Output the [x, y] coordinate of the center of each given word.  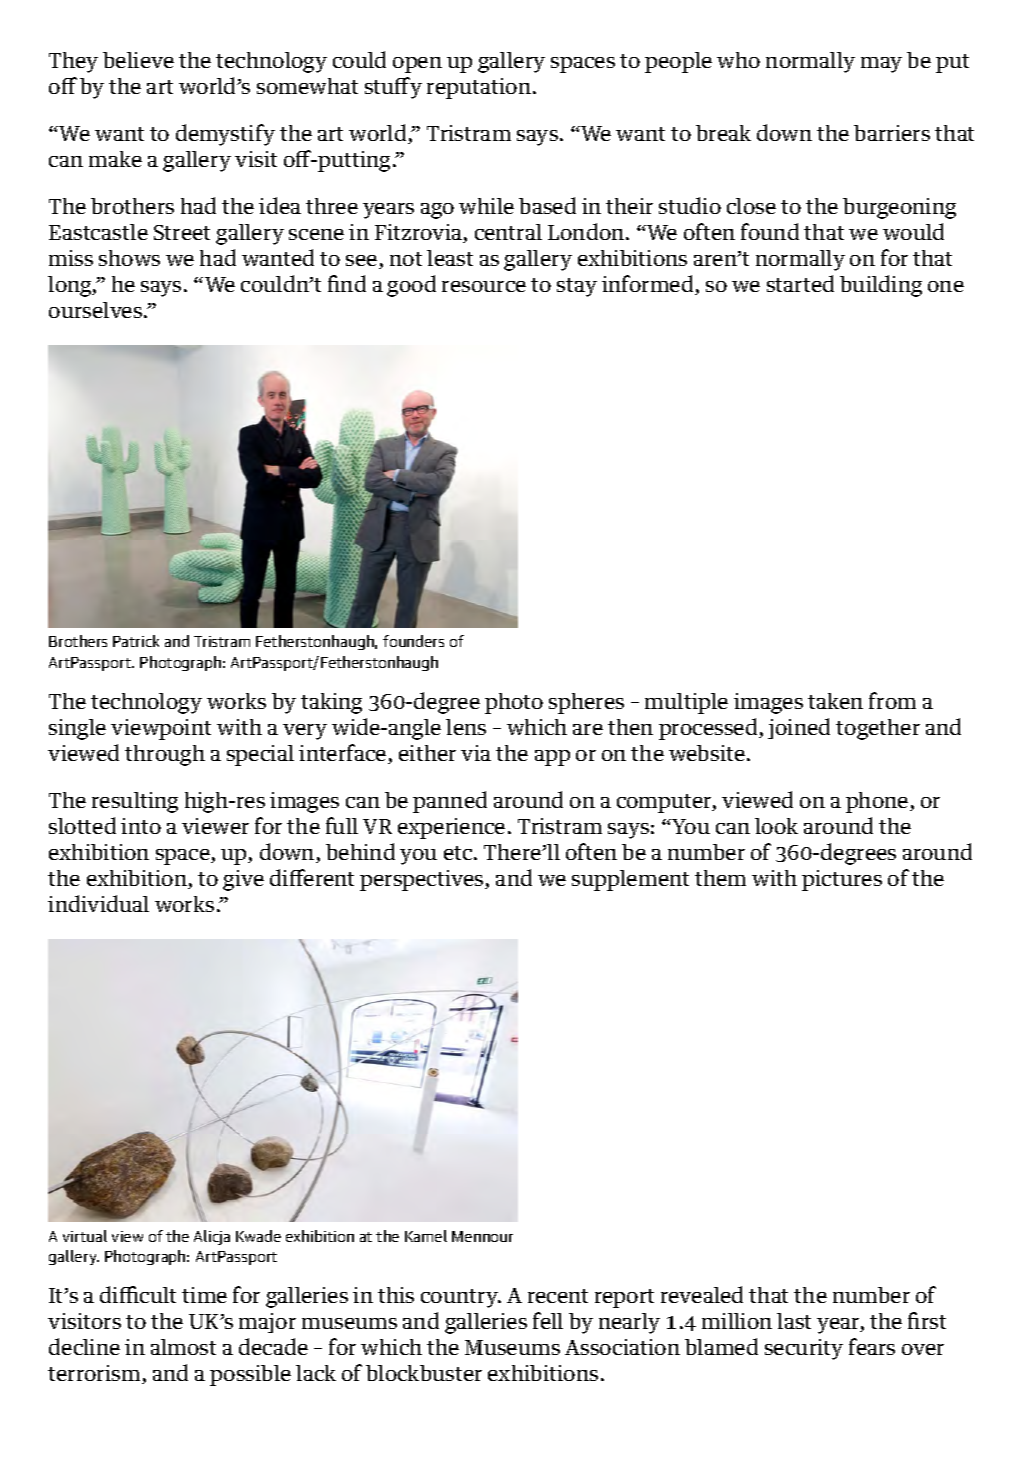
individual [98, 903]
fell [548, 1320]
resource [484, 286]
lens [466, 727]
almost [183, 1347]
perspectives [423, 880]
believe [138, 60]
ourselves [97, 310]
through [165, 755]
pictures [842, 880]
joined [799, 728]
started [800, 283]
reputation [480, 88]
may [881, 65]
